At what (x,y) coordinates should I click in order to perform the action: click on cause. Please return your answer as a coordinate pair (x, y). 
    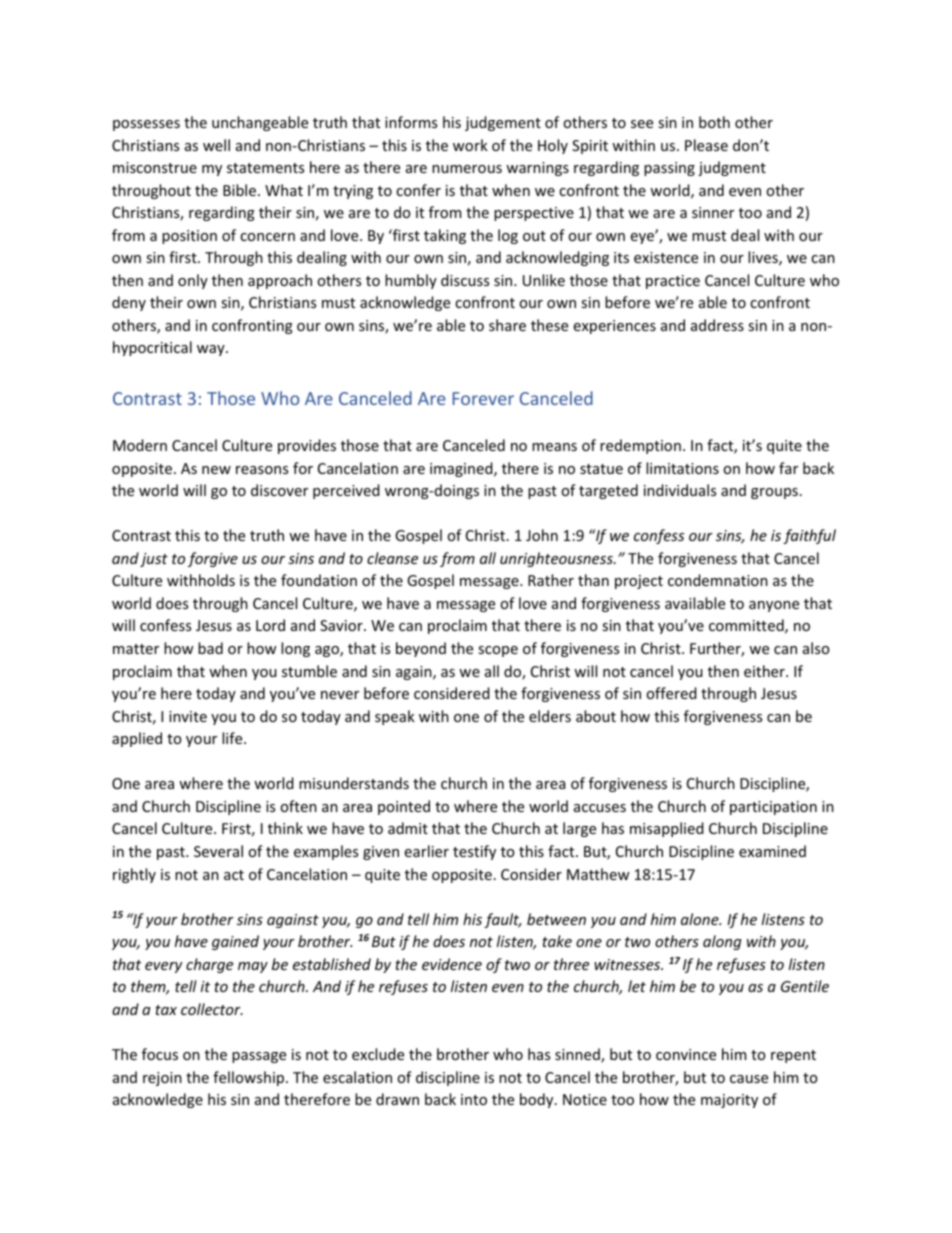
    Looking at the image, I should click on (749, 1079).
